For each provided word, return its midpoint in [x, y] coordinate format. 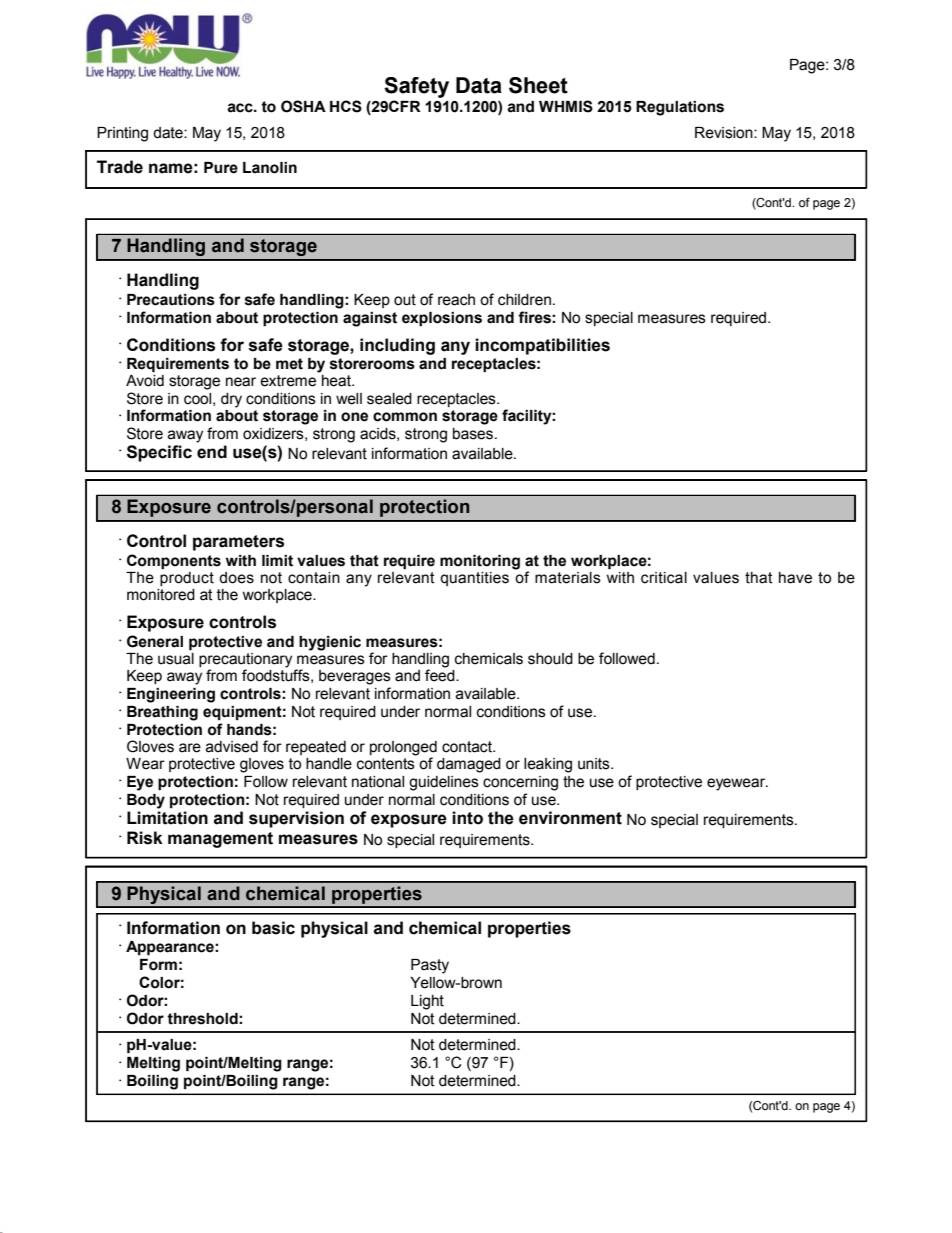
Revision [725, 133]
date [169, 133]
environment [570, 818]
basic [273, 928]
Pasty [430, 966]
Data [479, 85]
